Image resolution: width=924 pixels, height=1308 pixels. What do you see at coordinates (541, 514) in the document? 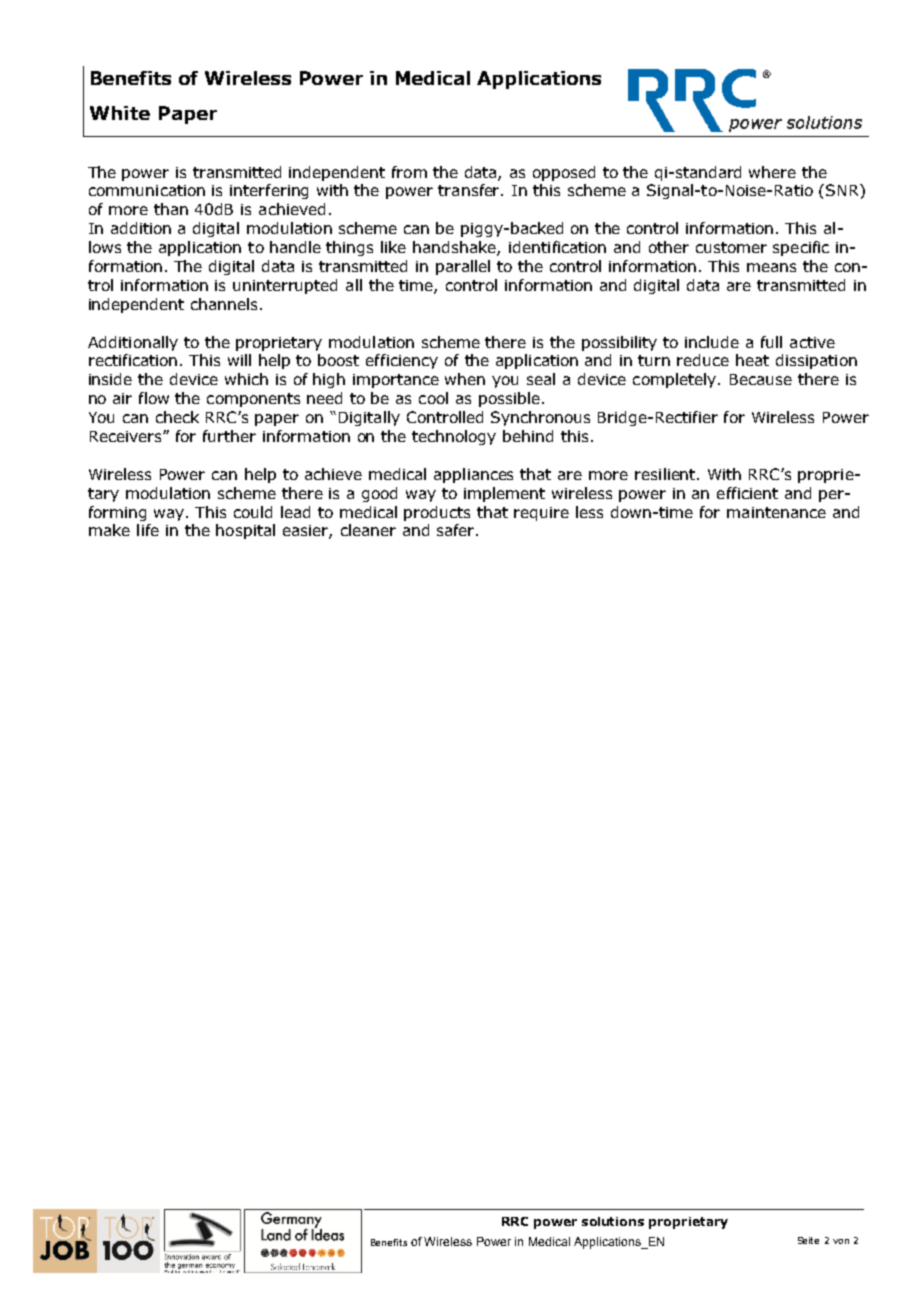
I see `require` at bounding box center [541, 514].
